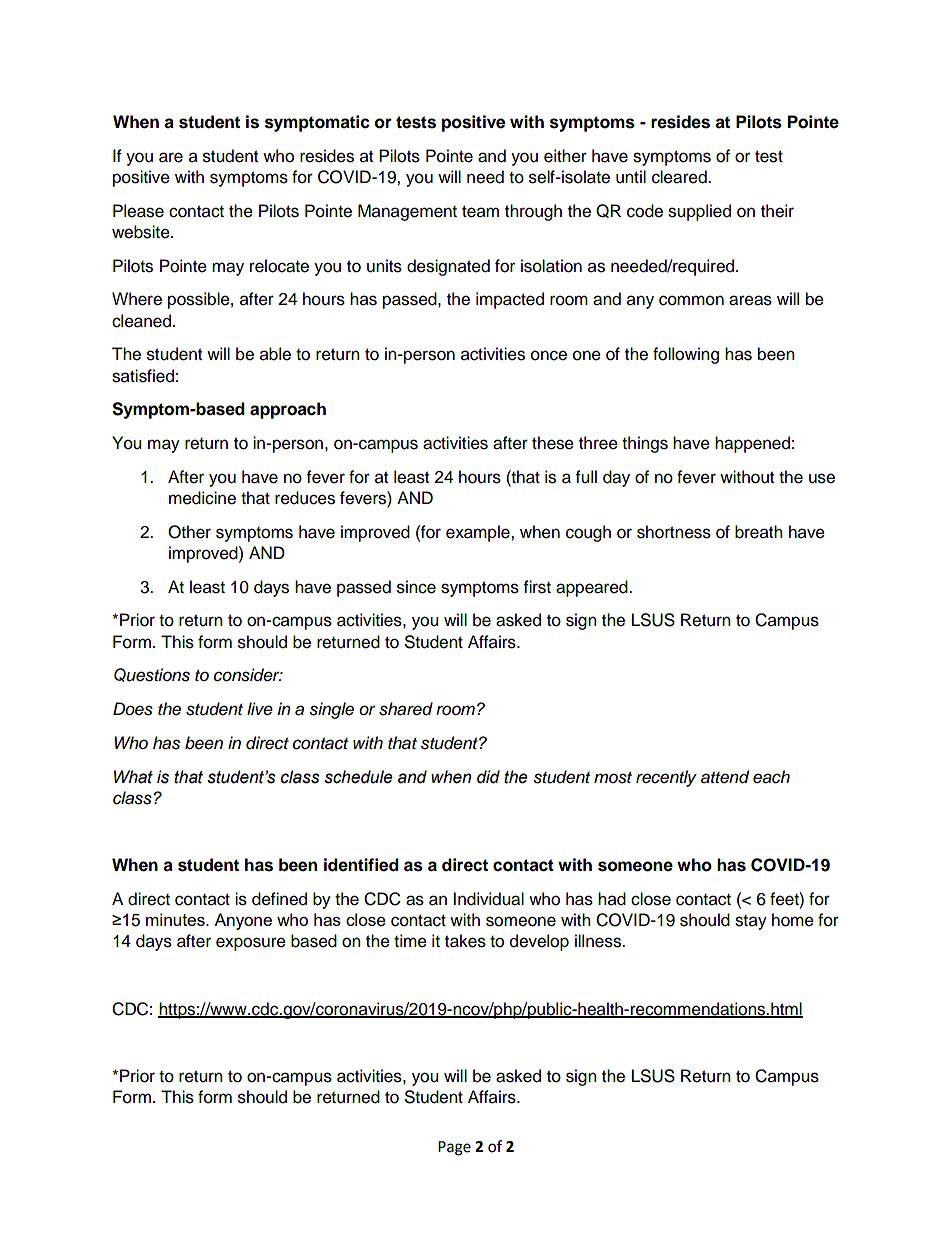 This document has width=952, height=1233. What do you see at coordinates (138, 211) in the document?
I see `Please` at bounding box center [138, 211].
